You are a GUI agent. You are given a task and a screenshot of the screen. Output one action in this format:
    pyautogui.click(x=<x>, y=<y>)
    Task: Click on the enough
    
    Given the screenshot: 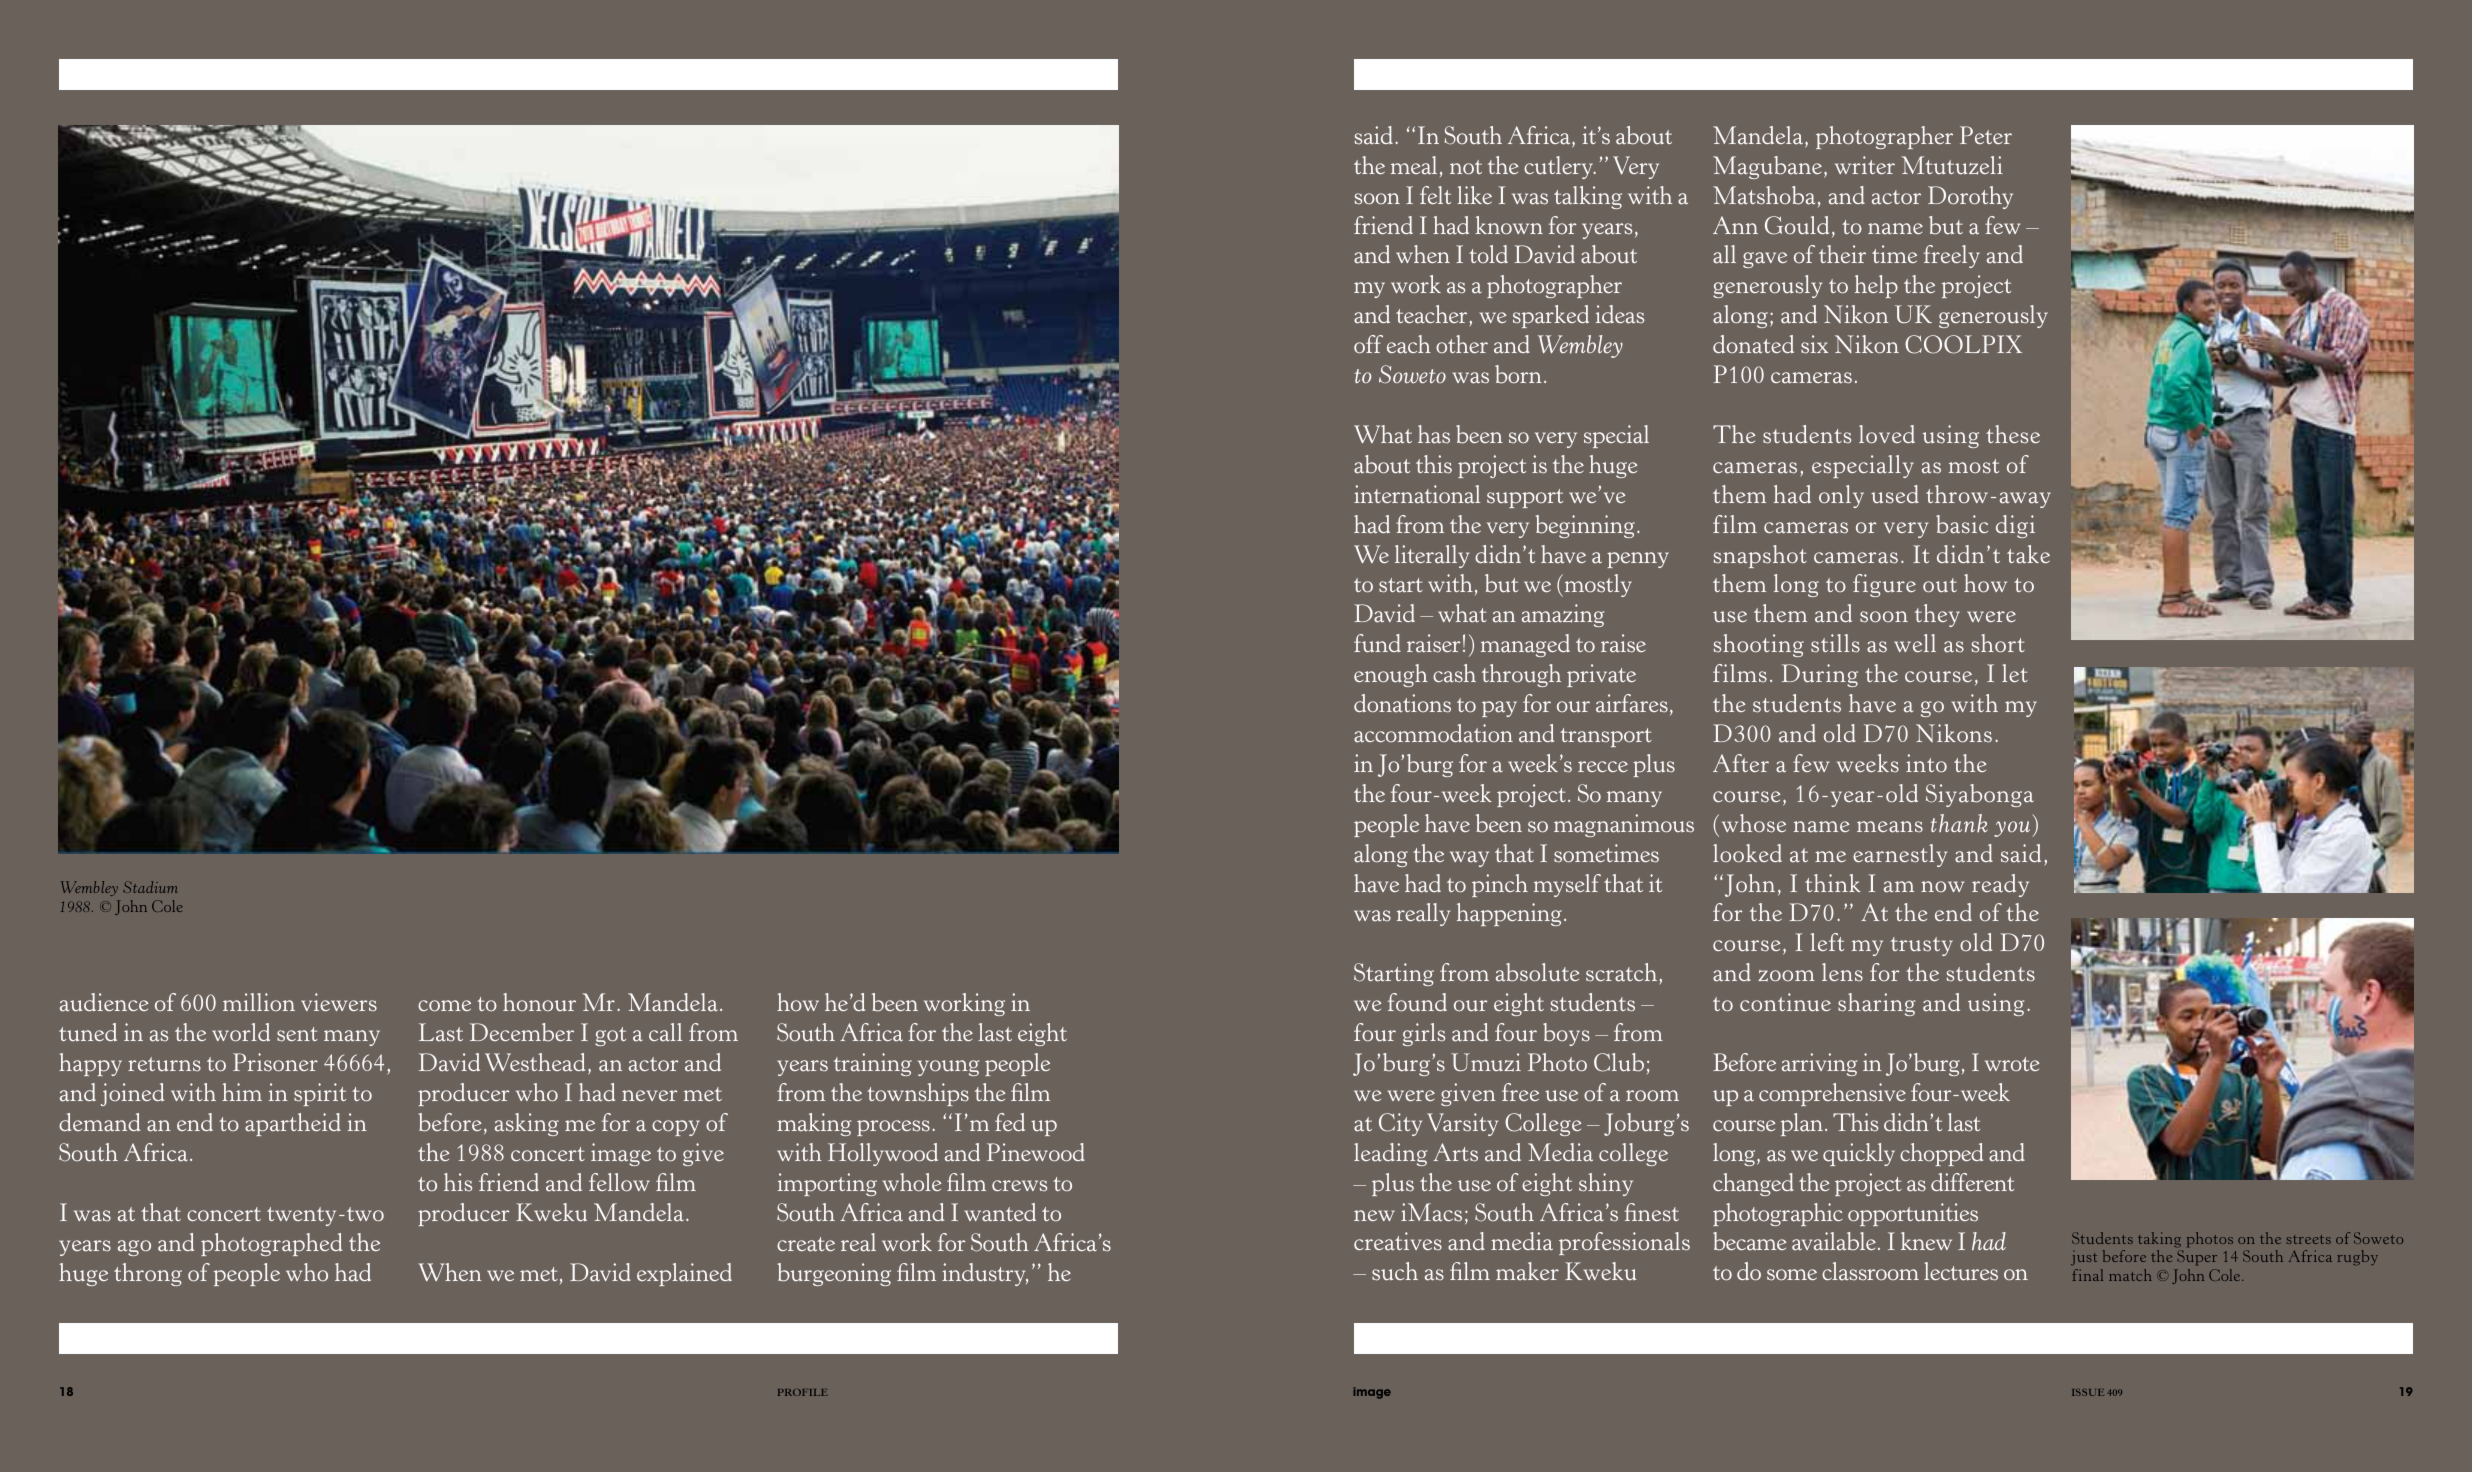 What is the action you would take?
    pyautogui.click(x=1391, y=675)
